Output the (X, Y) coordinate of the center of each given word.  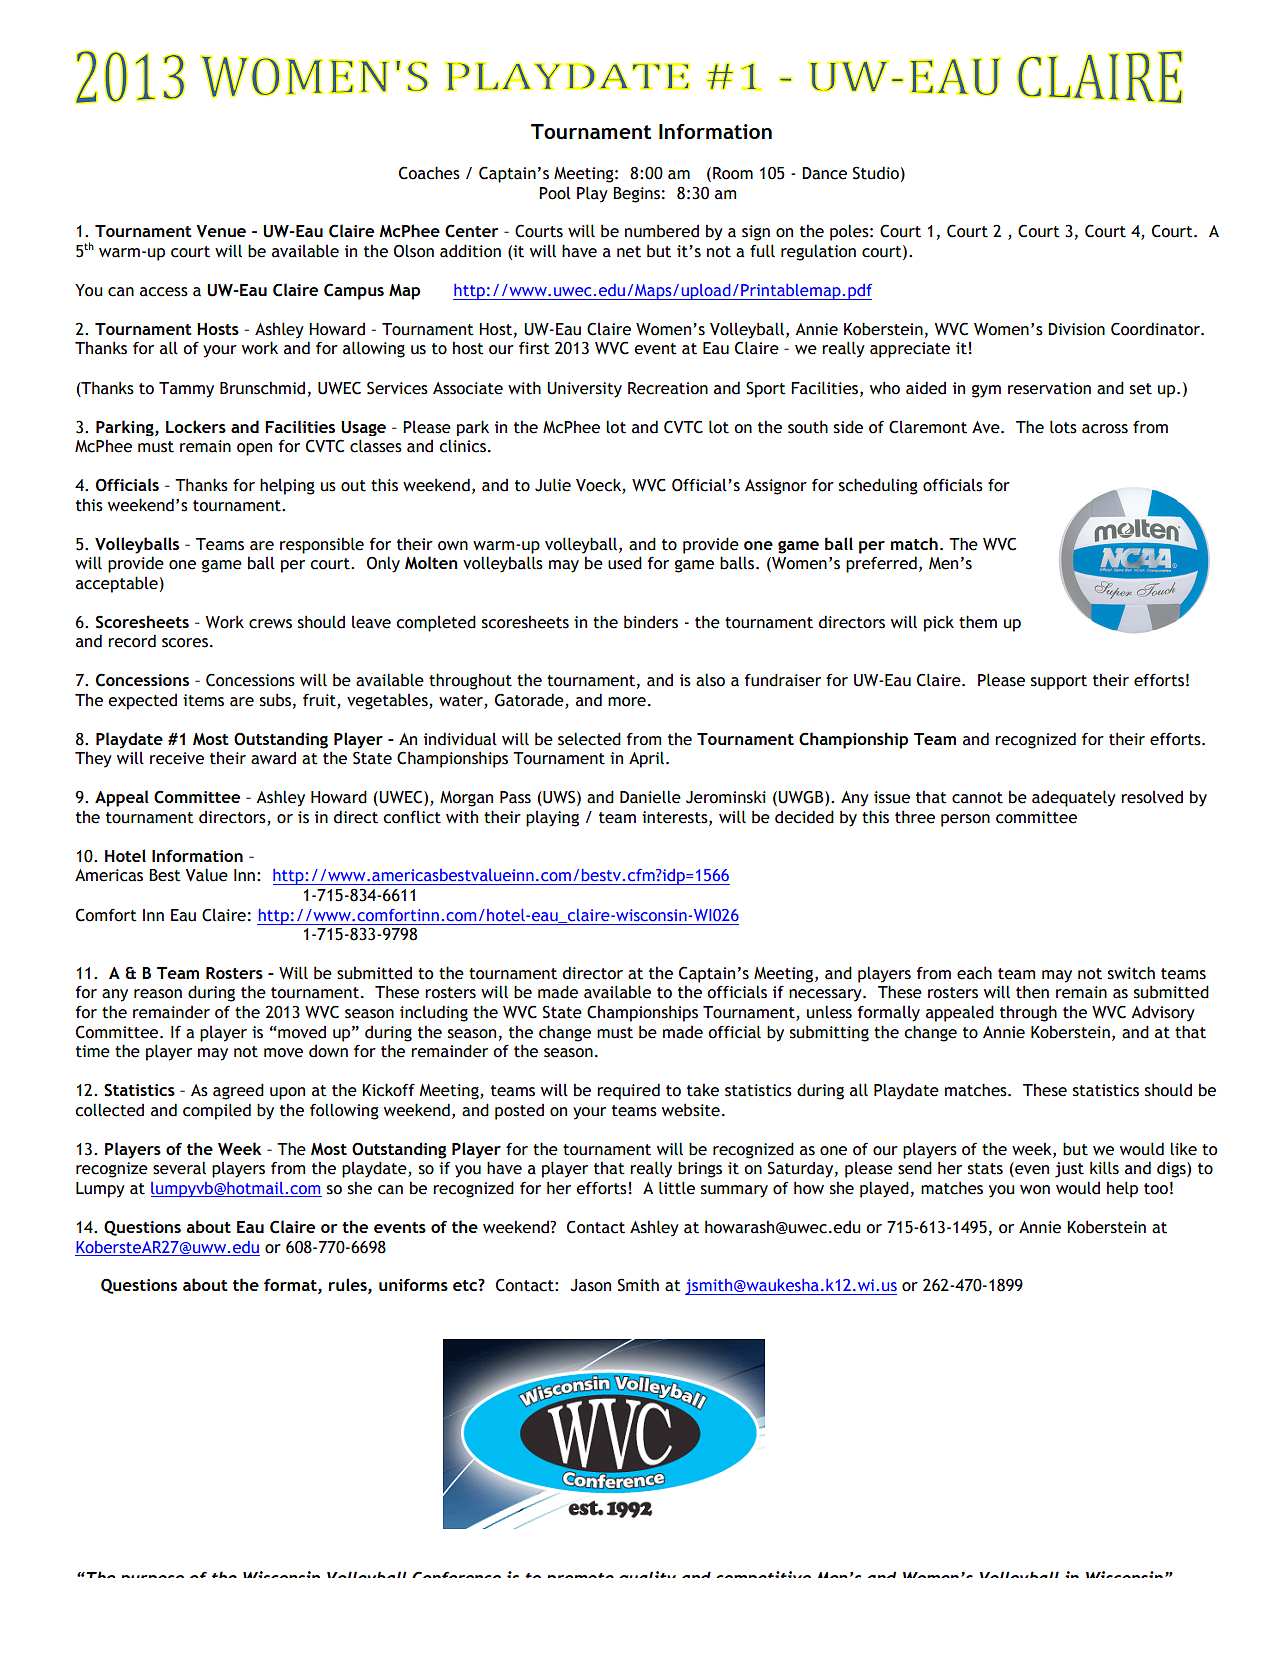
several (179, 1168)
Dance (824, 173)
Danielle (650, 797)
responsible (322, 545)
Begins (636, 195)
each (974, 973)
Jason (590, 1285)
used (625, 563)
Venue (221, 231)
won (1035, 1190)
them (978, 622)
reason (158, 994)
